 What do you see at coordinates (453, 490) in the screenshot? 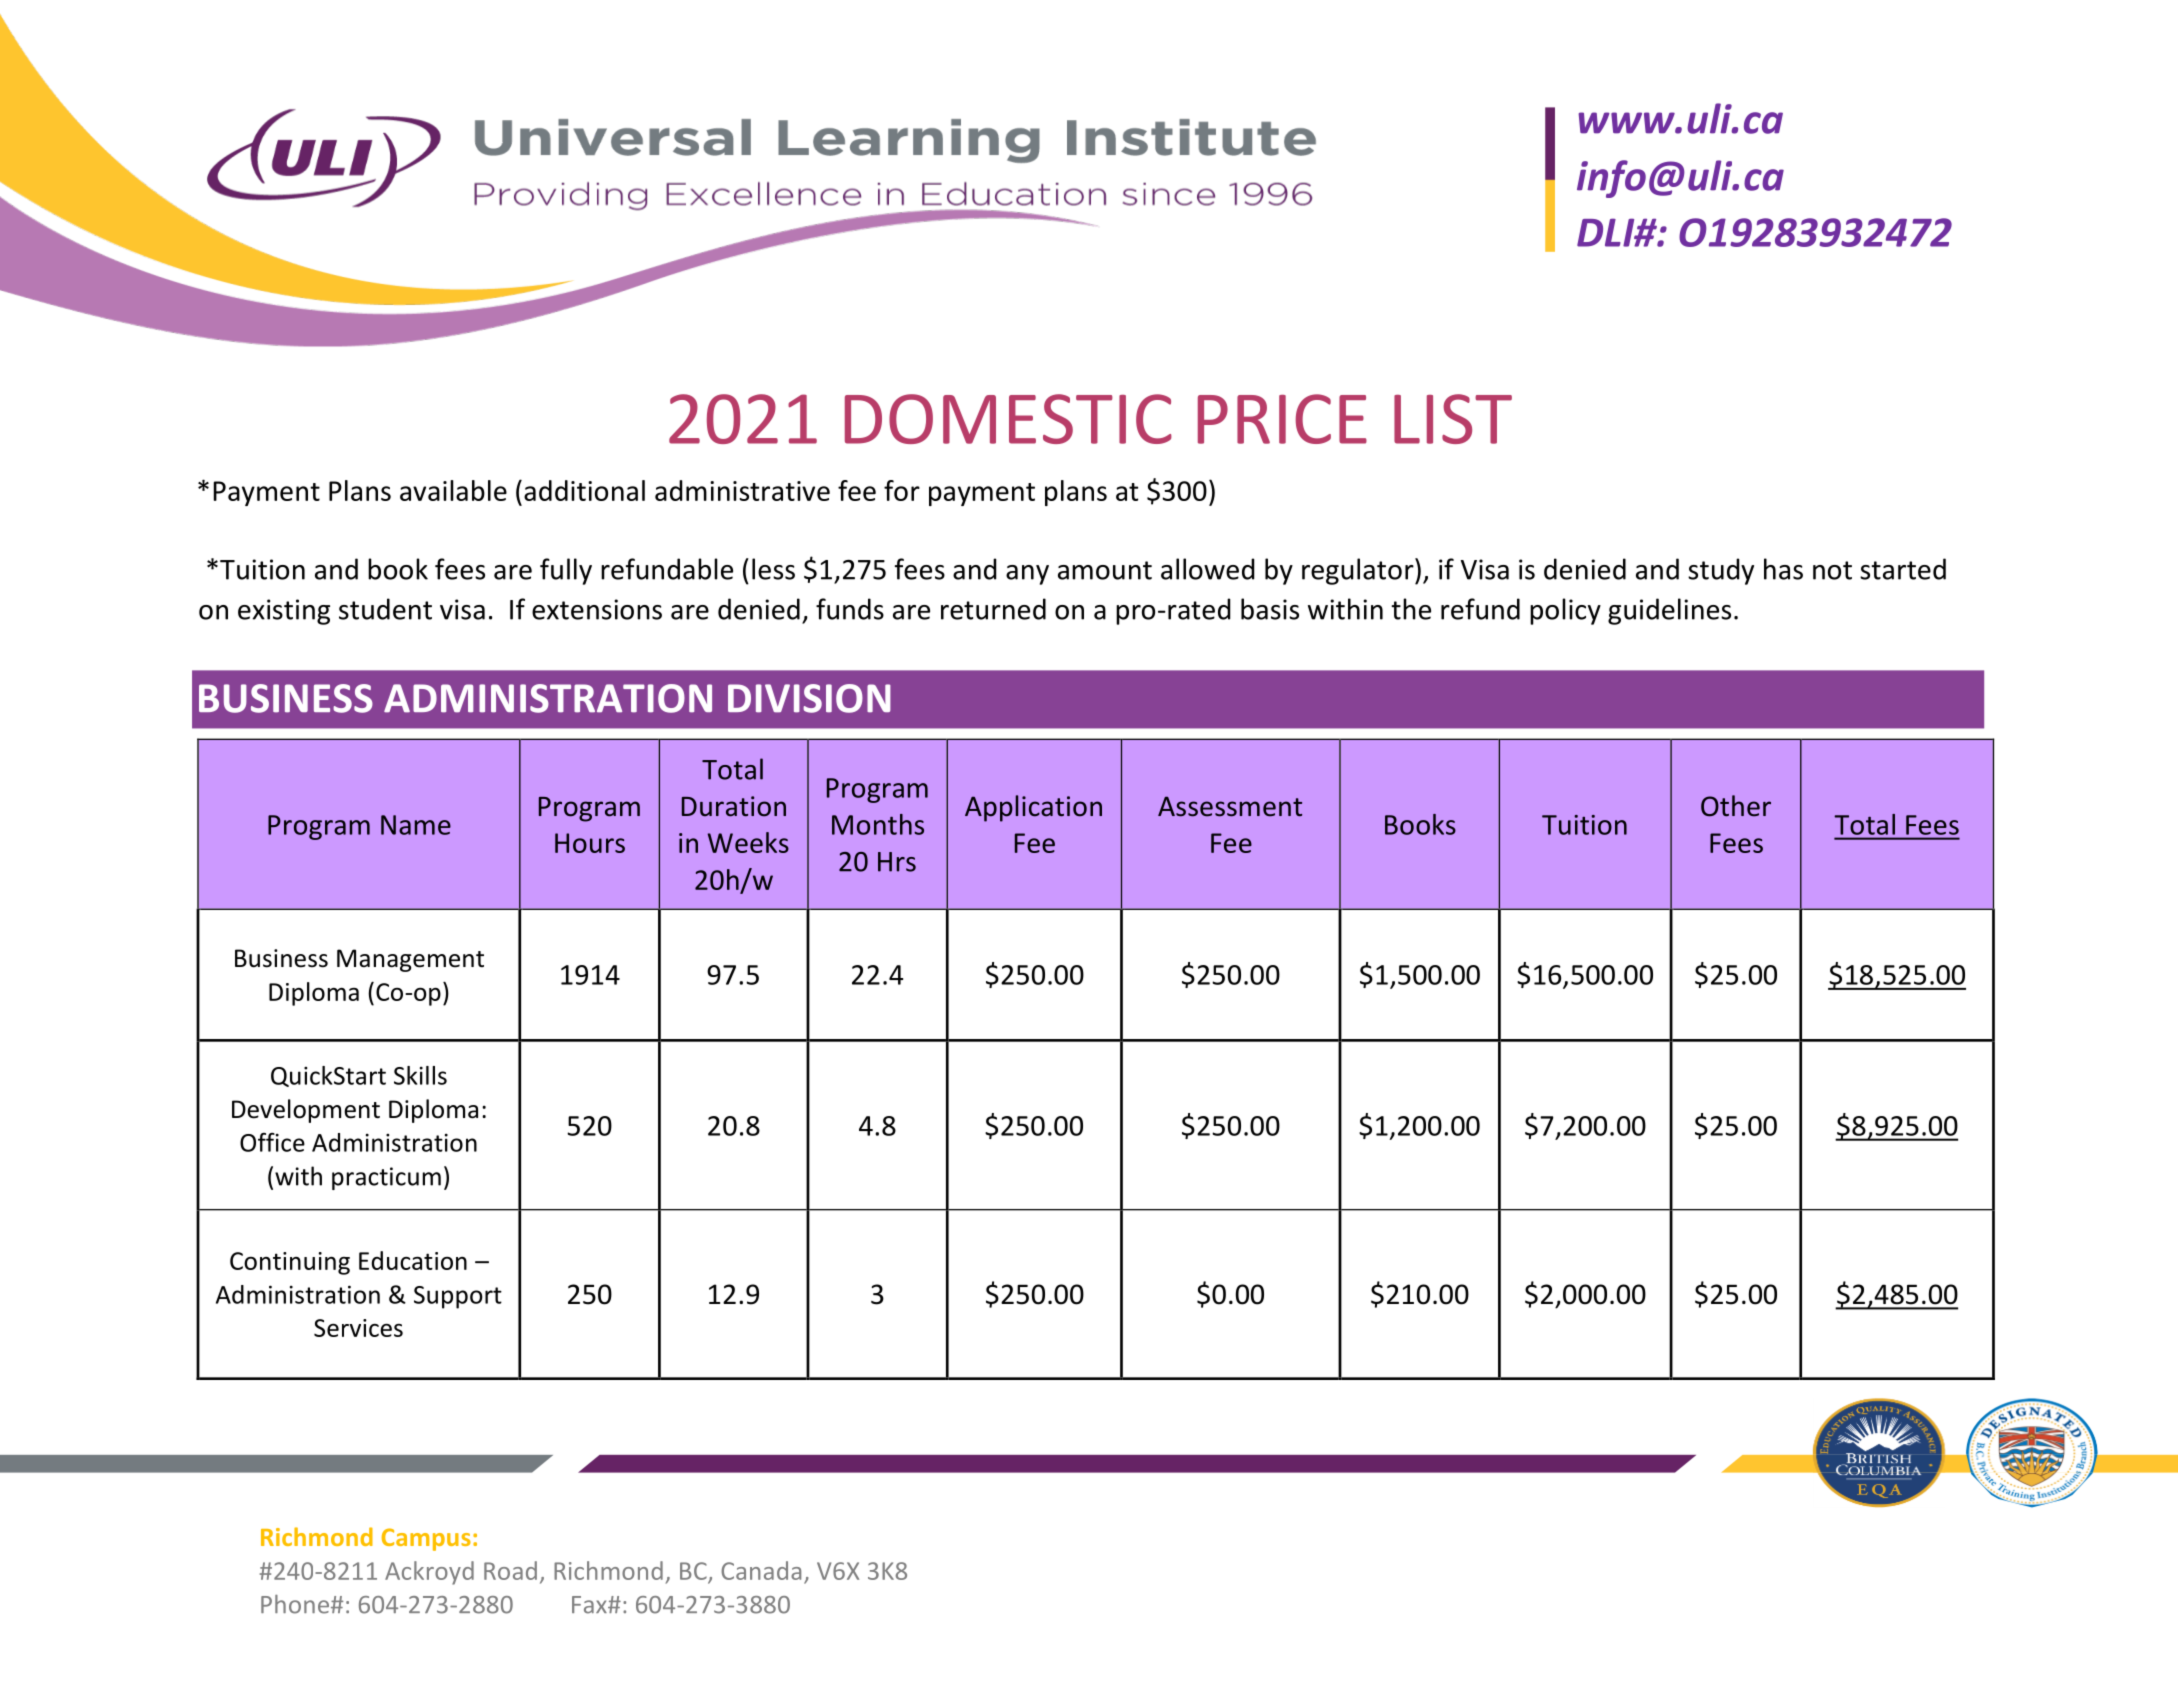
I see `available` at bounding box center [453, 490].
